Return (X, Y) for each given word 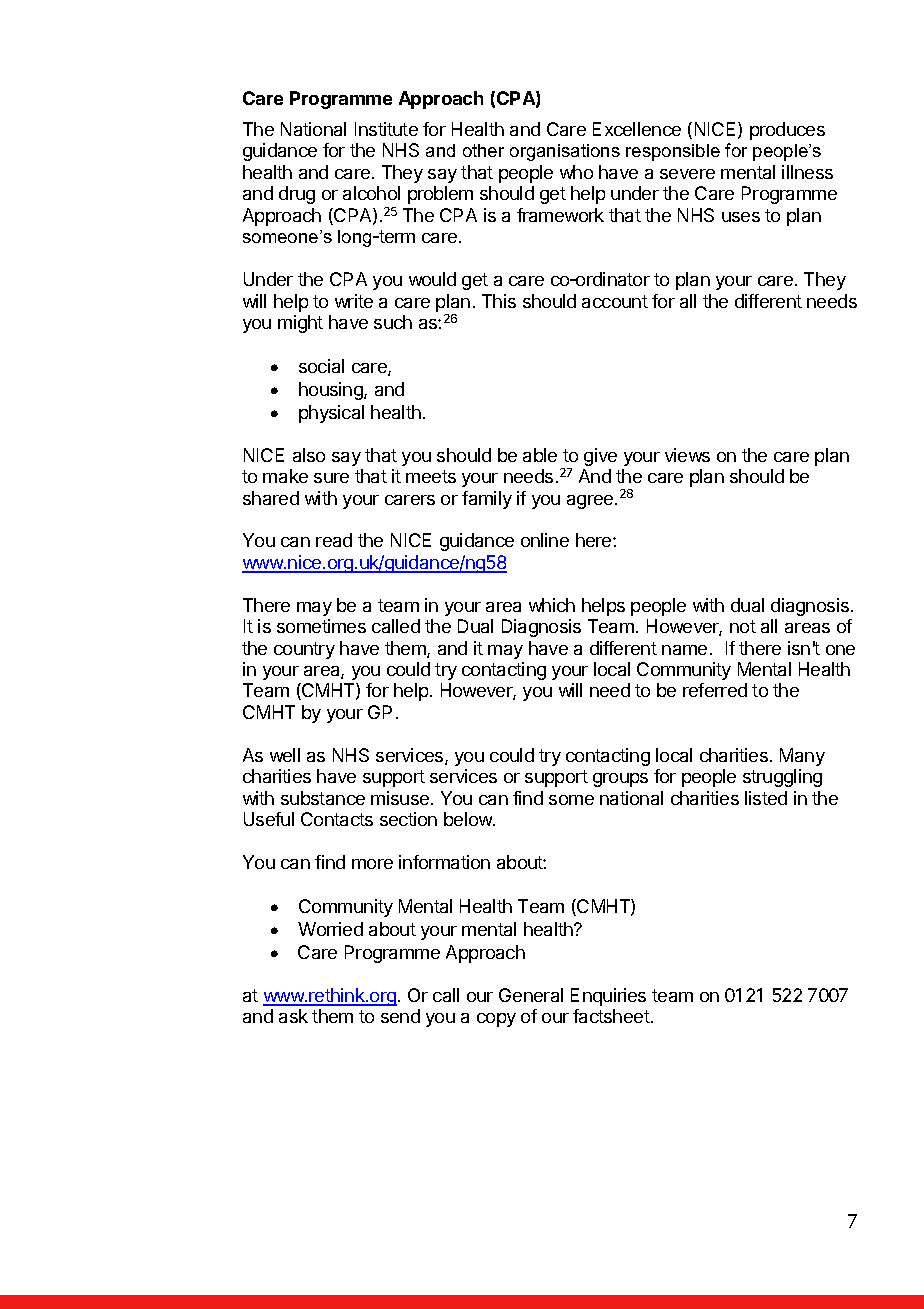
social (321, 366)
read (334, 540)
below (469, 819)
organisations (565, 152)
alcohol (371, 193)
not (743, 626)
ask (293, 1016)
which (552, 605)
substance (323, 798)
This (499, 301)
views (687, 455)
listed (766, 798)
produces (787, 131)
